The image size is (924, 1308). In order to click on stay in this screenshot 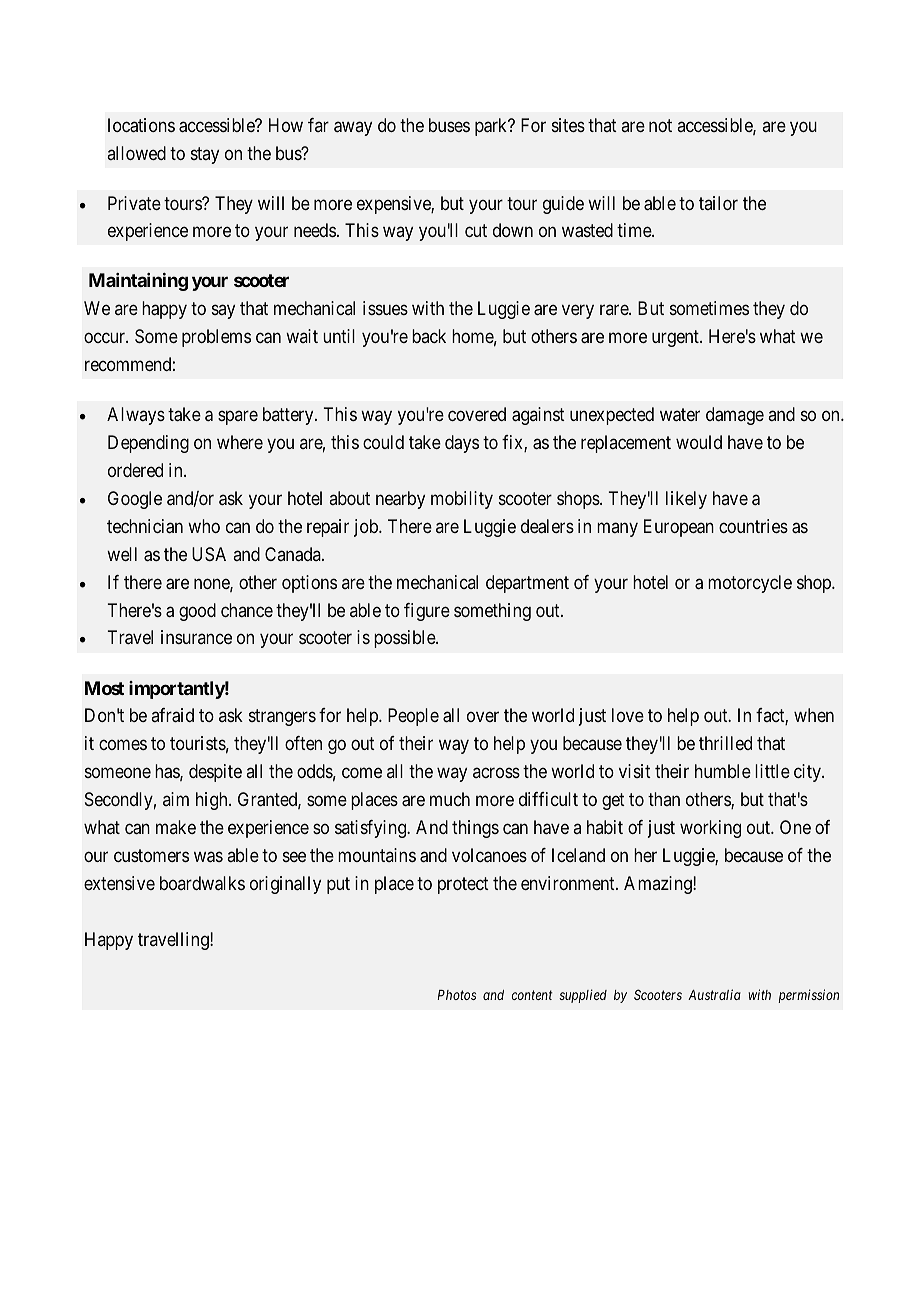, I will do `click(205, 155)`.
